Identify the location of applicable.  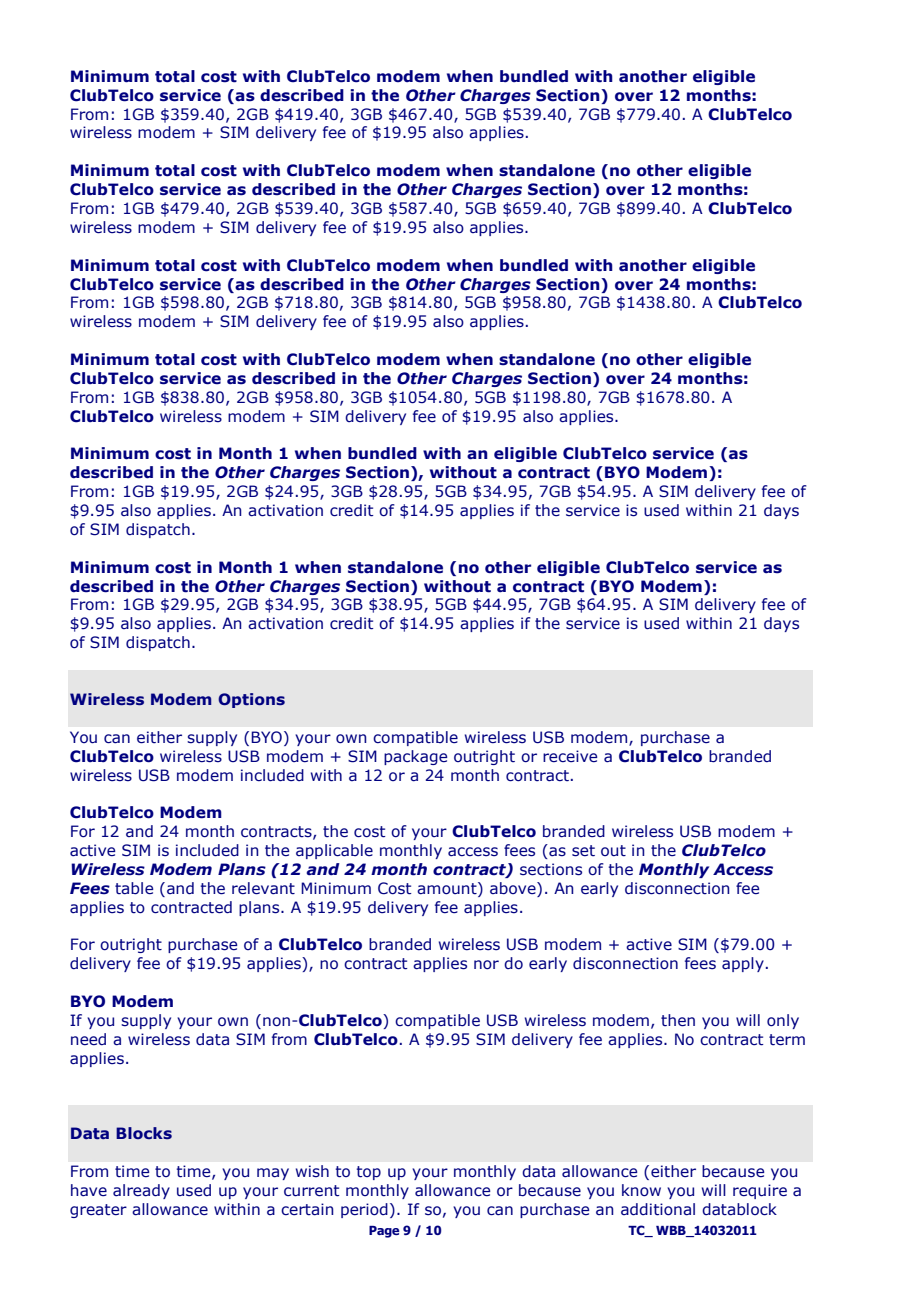
(334, 851).
